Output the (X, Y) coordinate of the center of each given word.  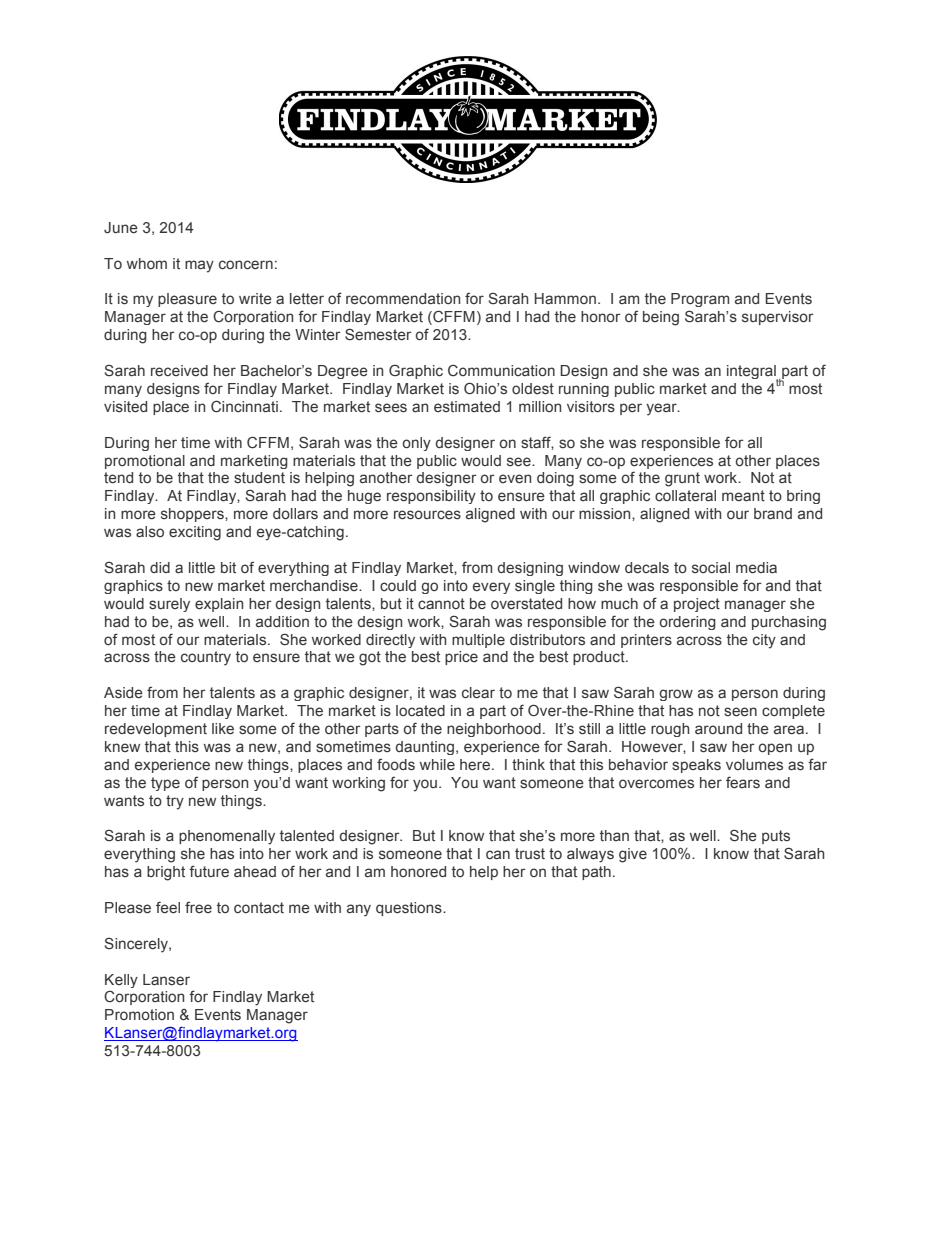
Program (700, 300)
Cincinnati (244, 406)
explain (219, 605)
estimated (467, 406)
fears (743, 782)
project (697, 605)
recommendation (403, 298)
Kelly (121, 981)
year (662, 409)
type (165, 784)
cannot (441, 603)
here (475, 765)
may (199, 266)
